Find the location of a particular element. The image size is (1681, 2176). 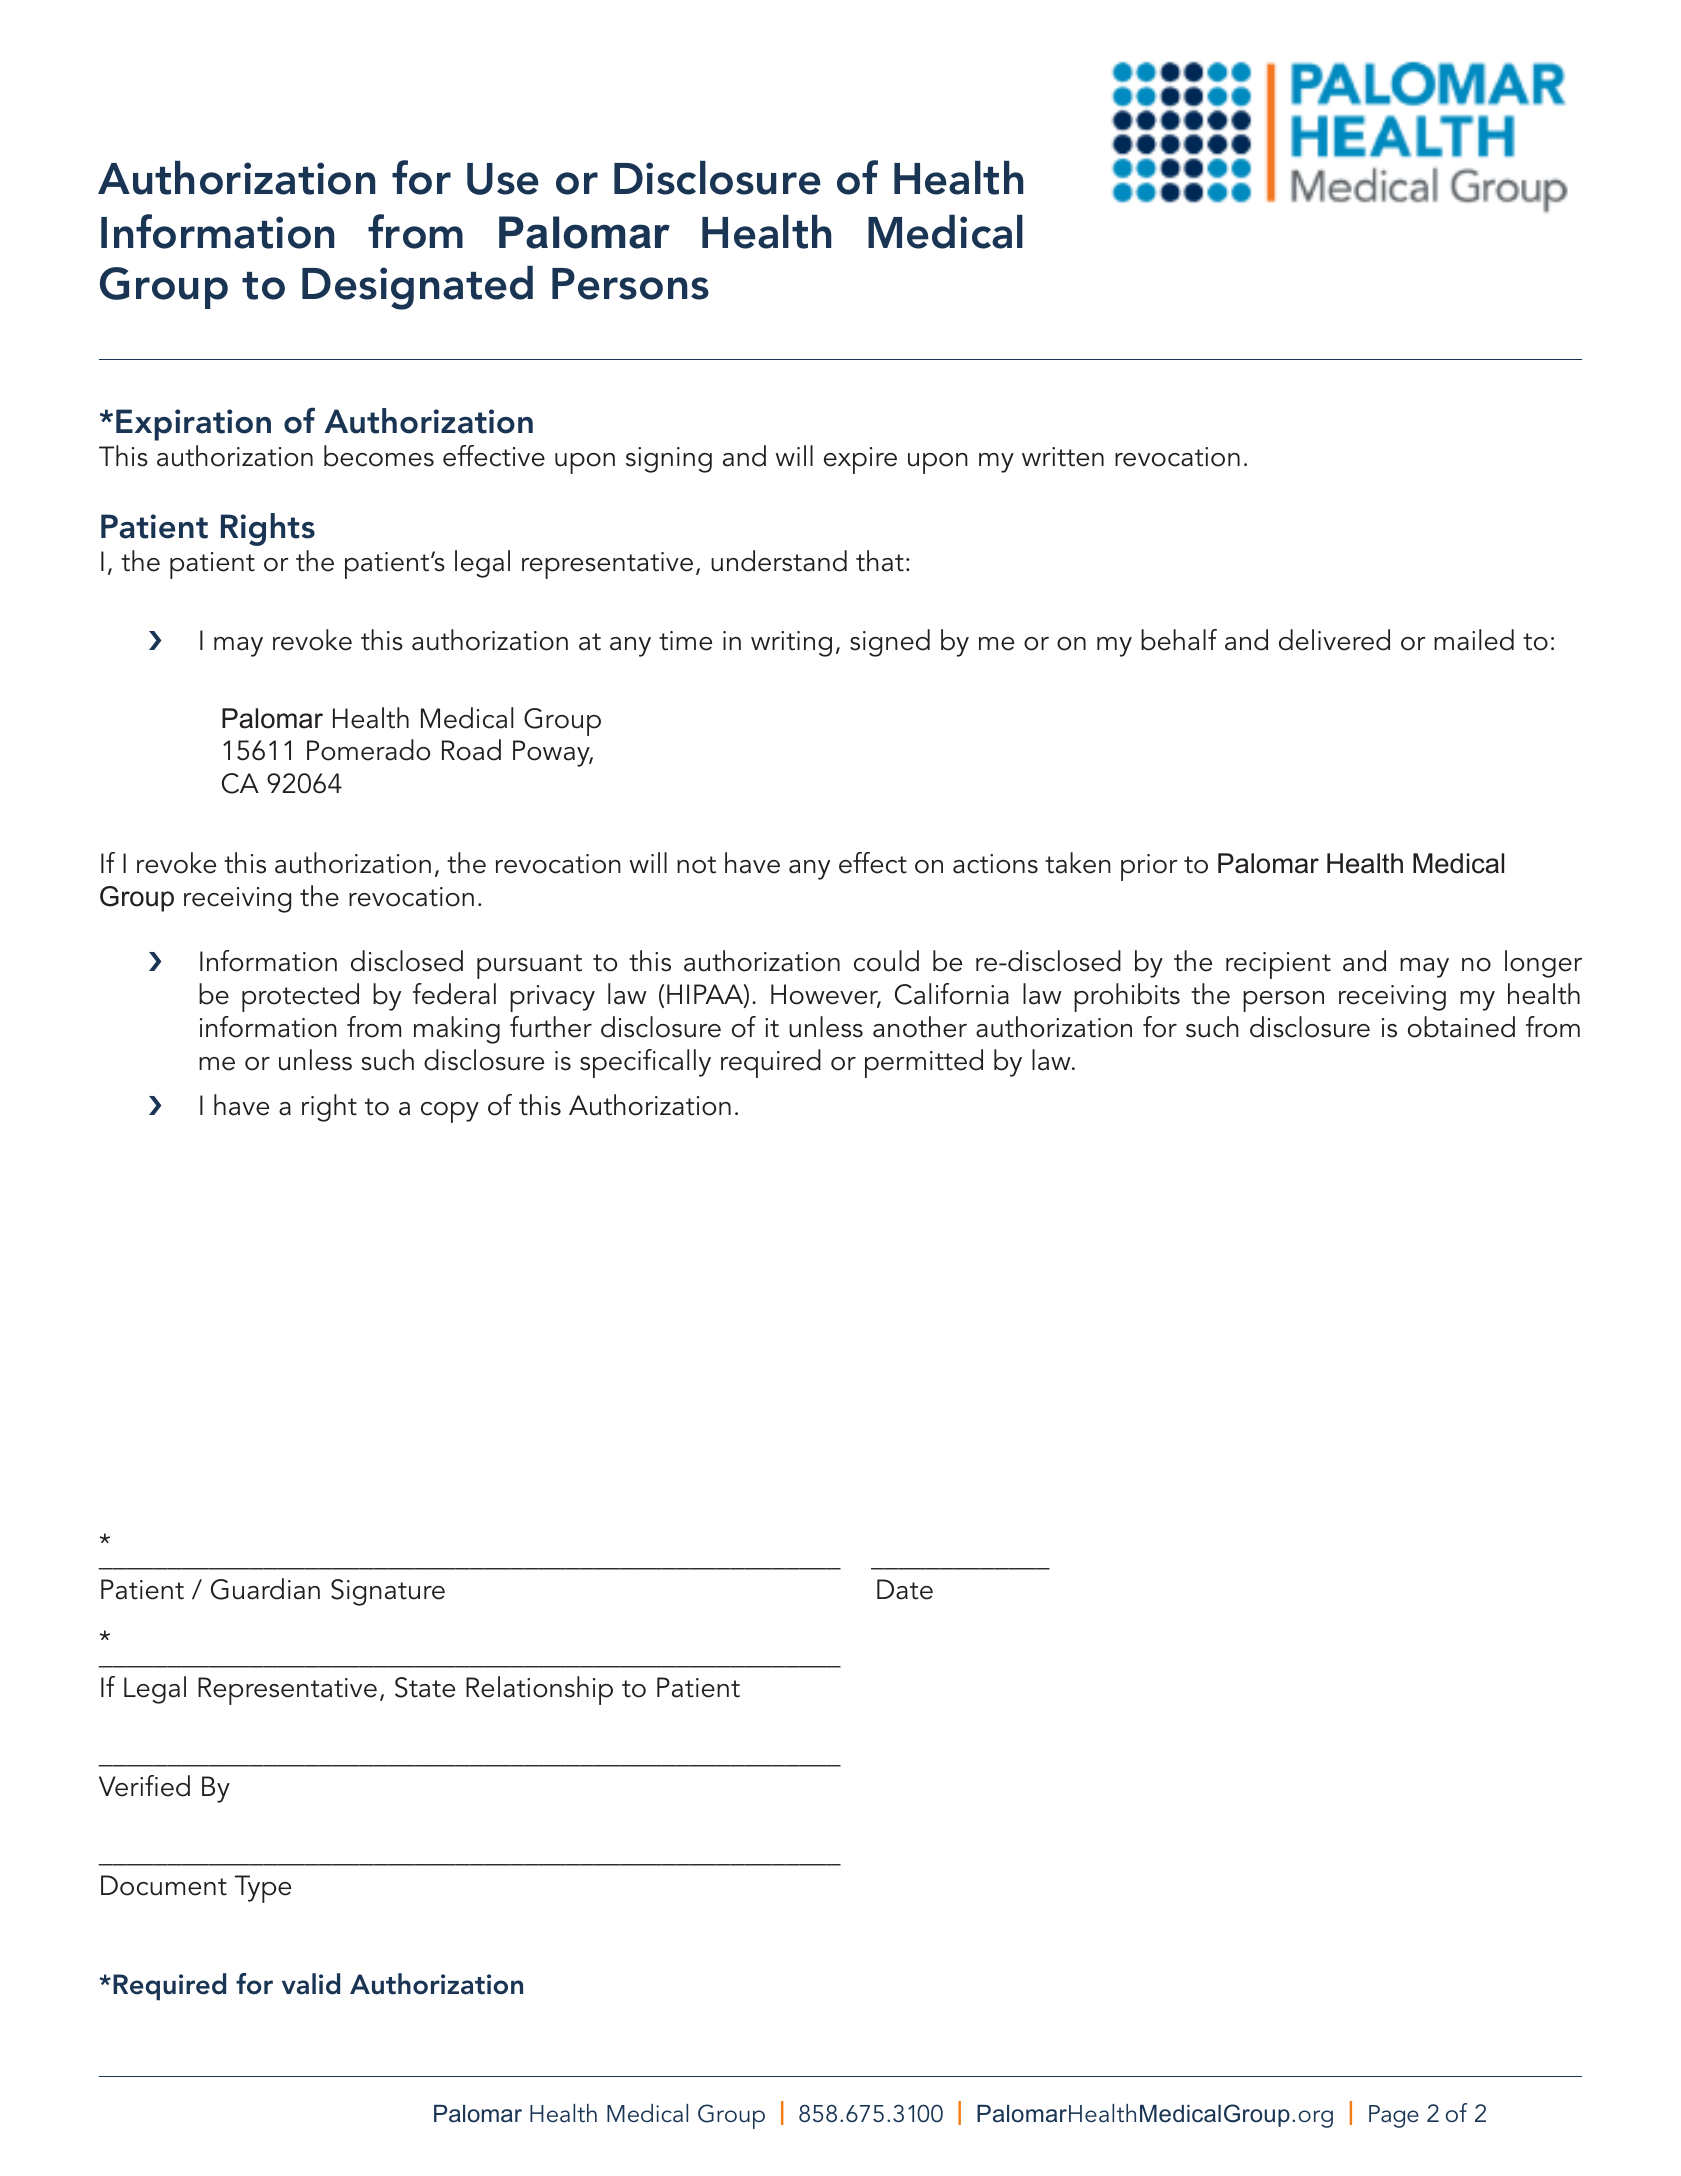

written is located at coordinates (1063, 457).
